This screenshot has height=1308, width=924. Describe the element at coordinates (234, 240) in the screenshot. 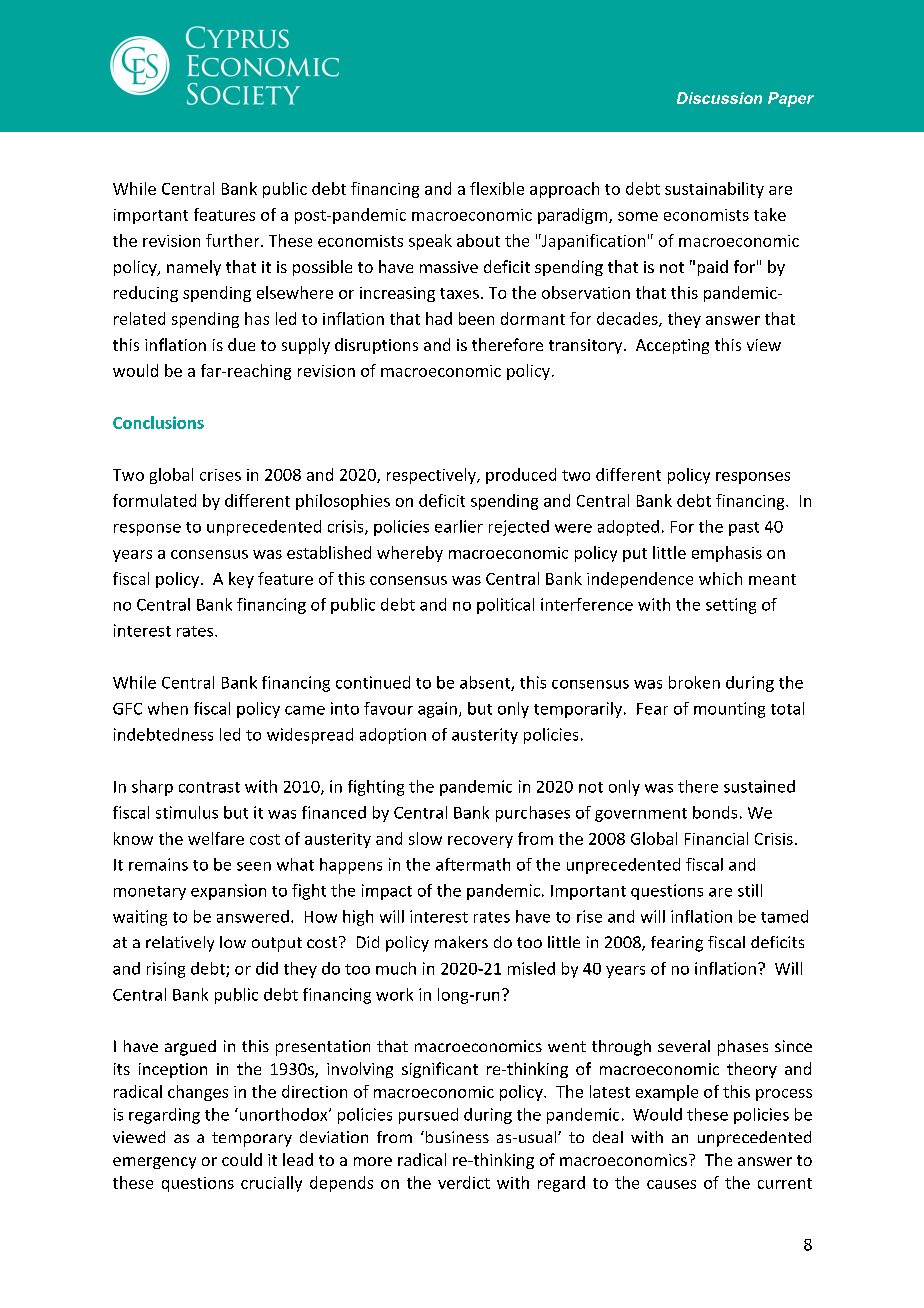

I see `further` at that location.
